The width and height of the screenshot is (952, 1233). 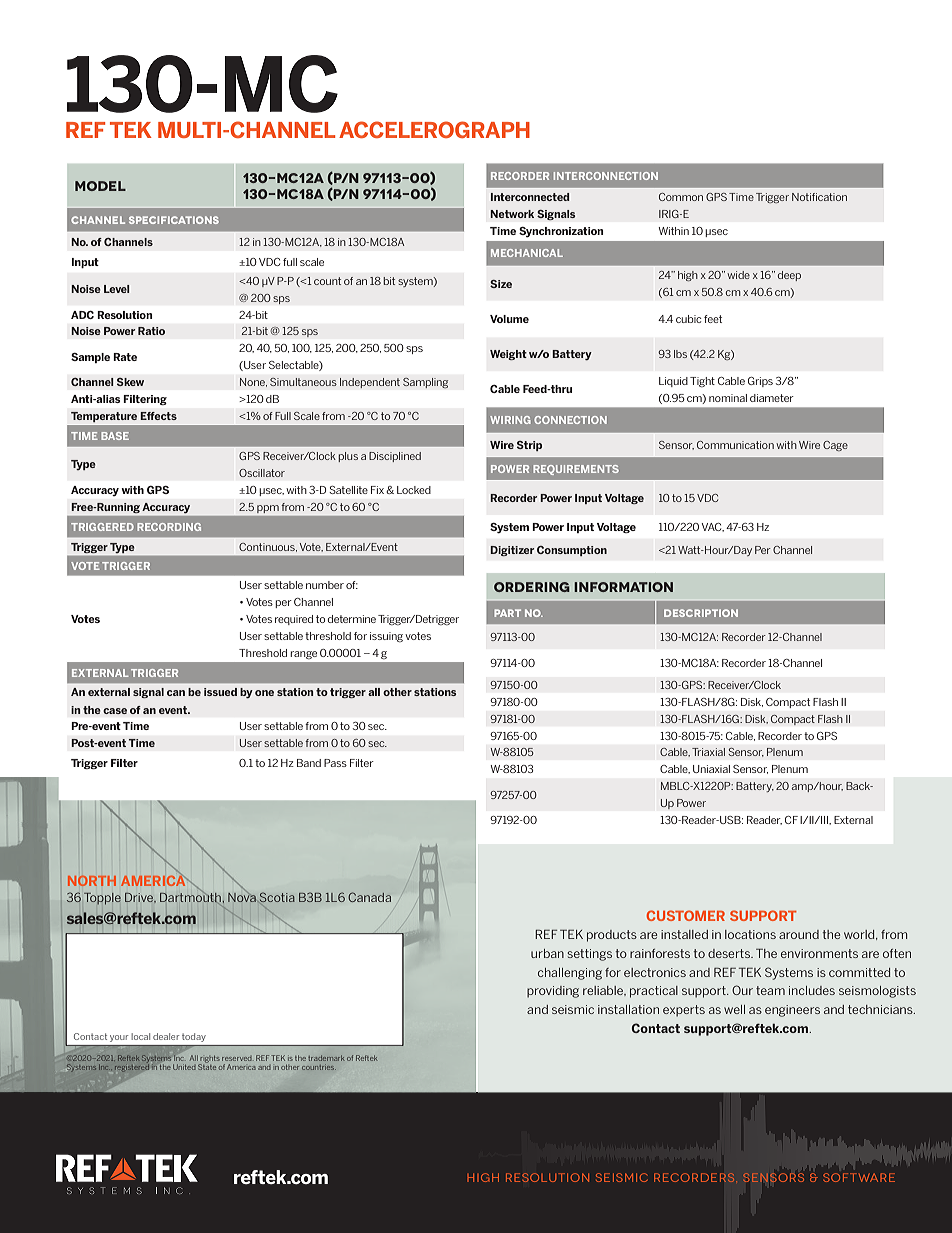 What do you see at coordinates (184, 1067) in the screenshot?
I see `United` at bounding box center [184, 1067].
